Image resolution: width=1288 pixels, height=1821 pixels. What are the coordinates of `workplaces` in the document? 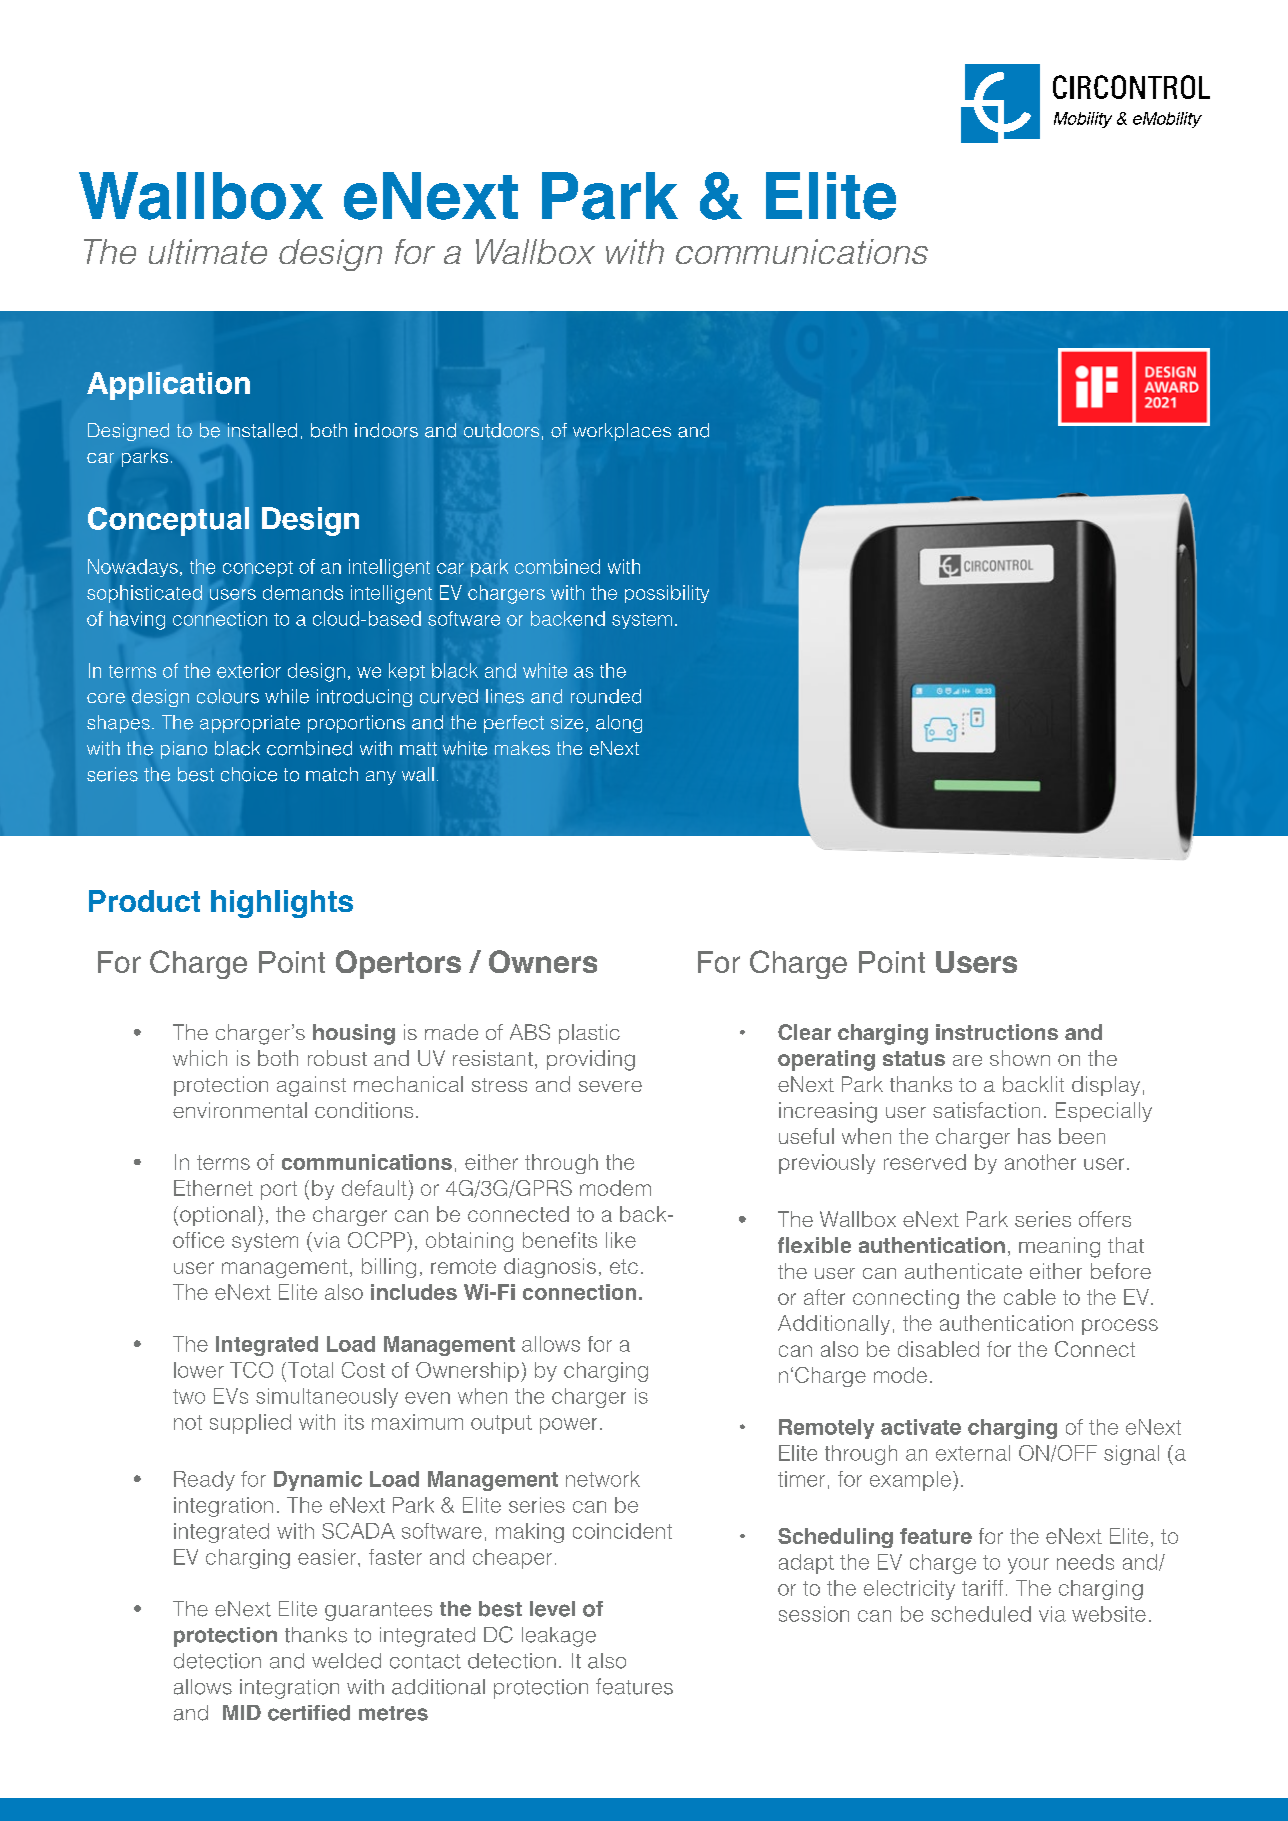 It's located at (622, 432).
